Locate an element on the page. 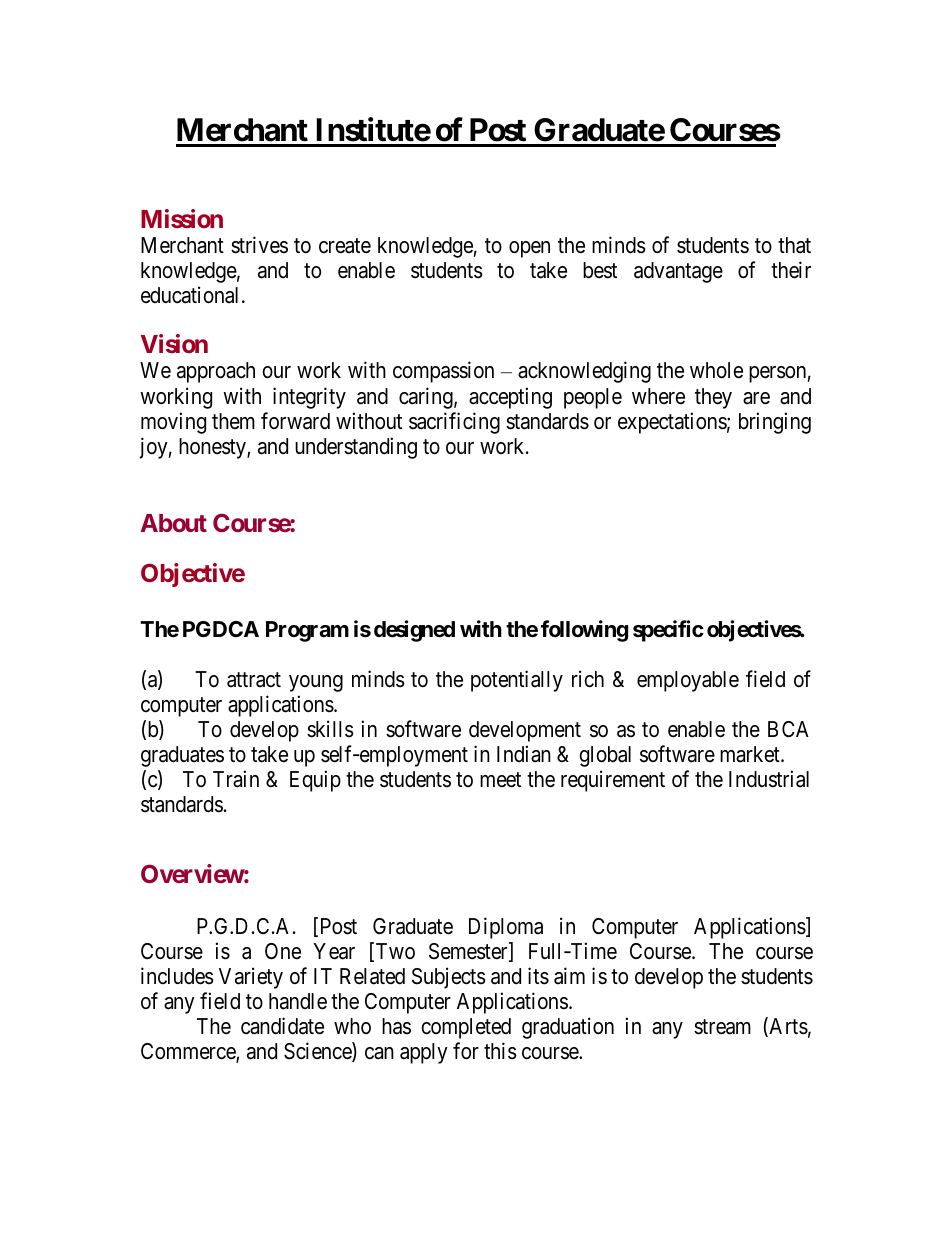  open is located at coordinates (529, 249).
